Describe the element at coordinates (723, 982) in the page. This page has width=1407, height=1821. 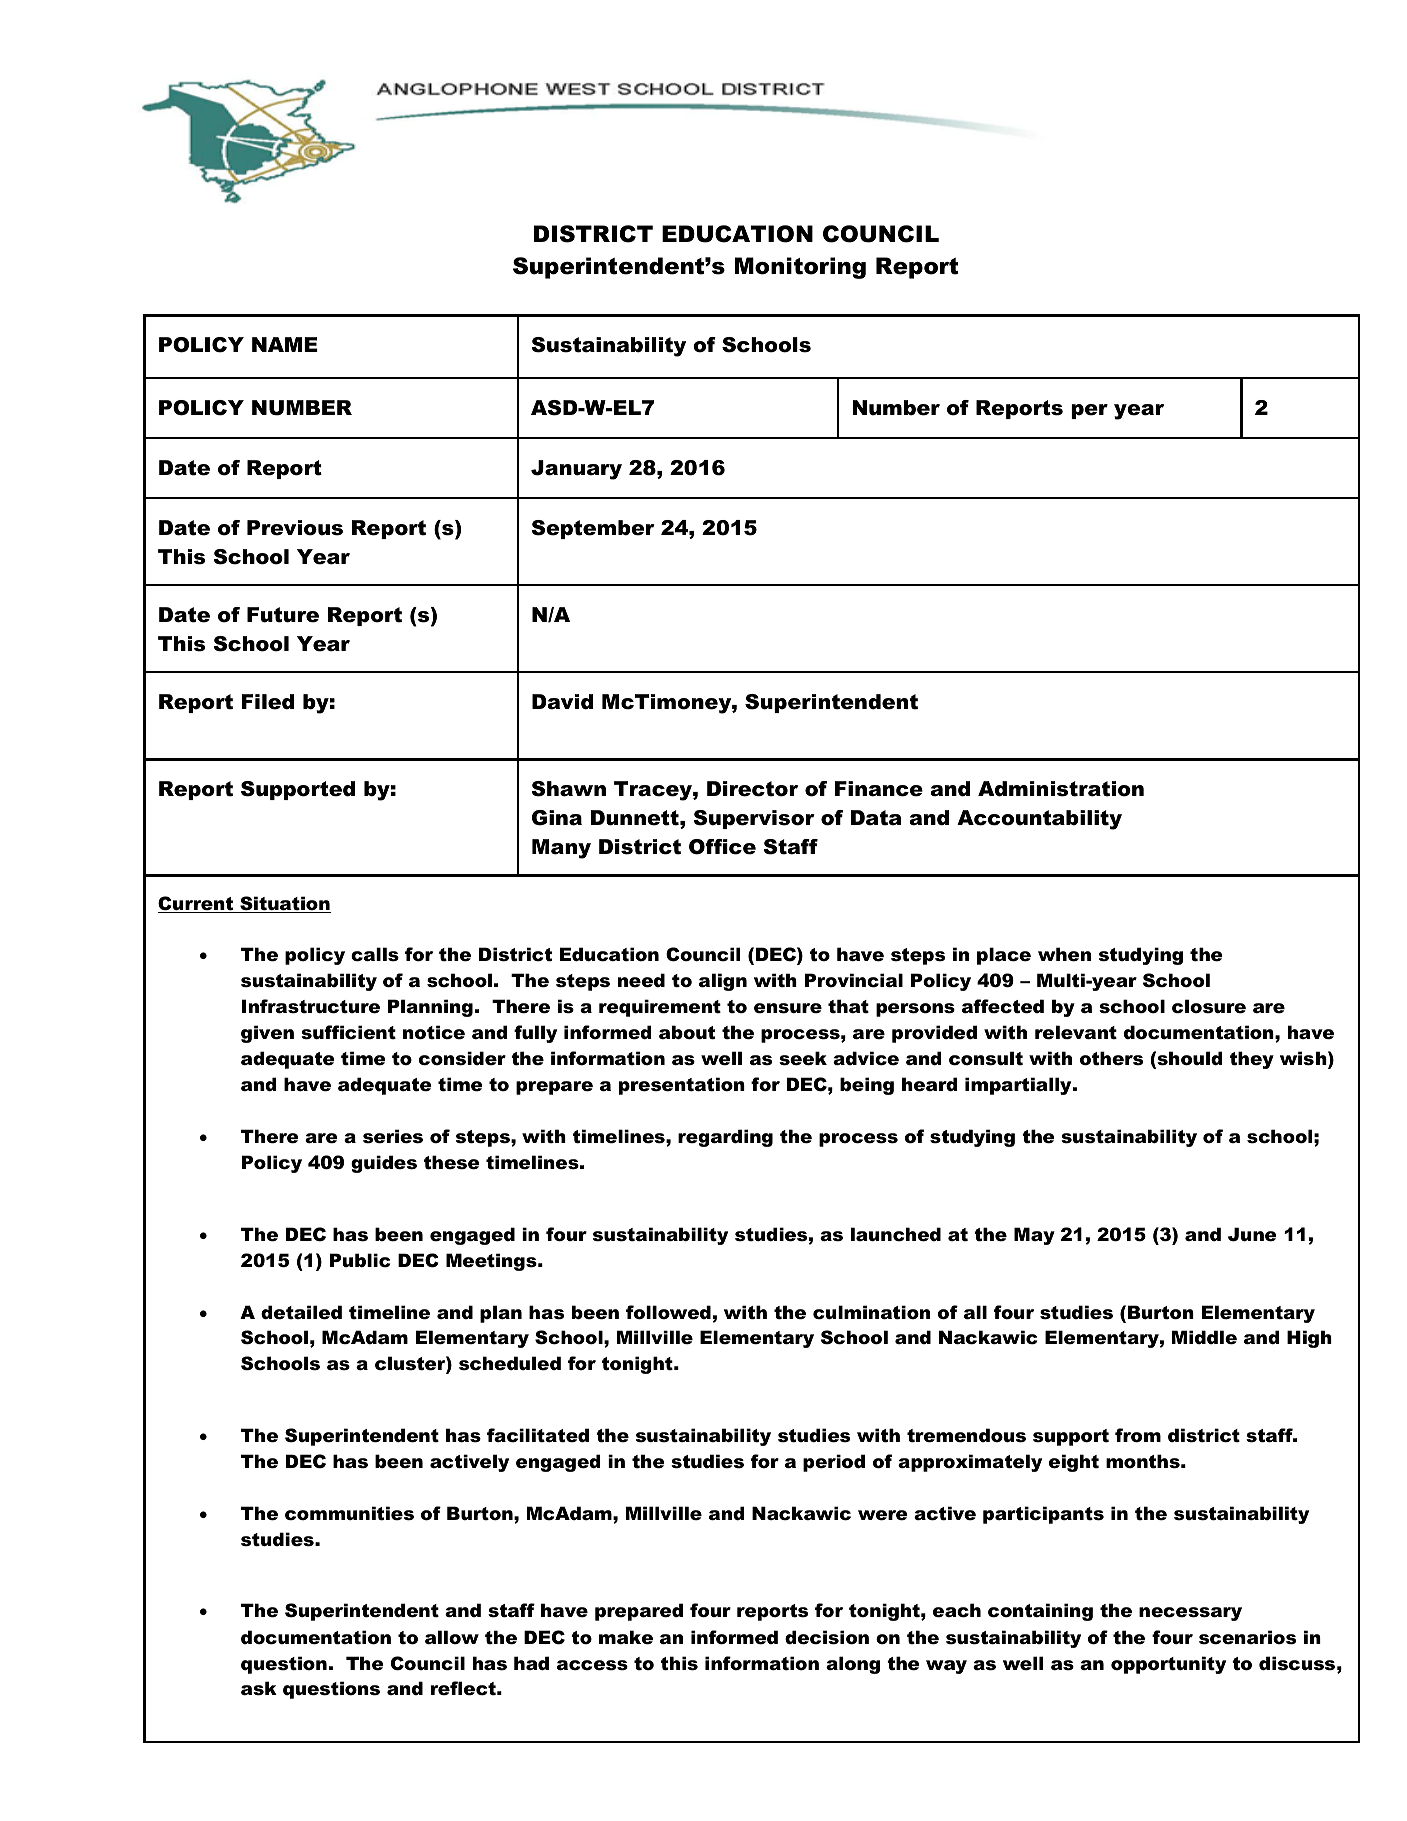
I see `align` at that location.
